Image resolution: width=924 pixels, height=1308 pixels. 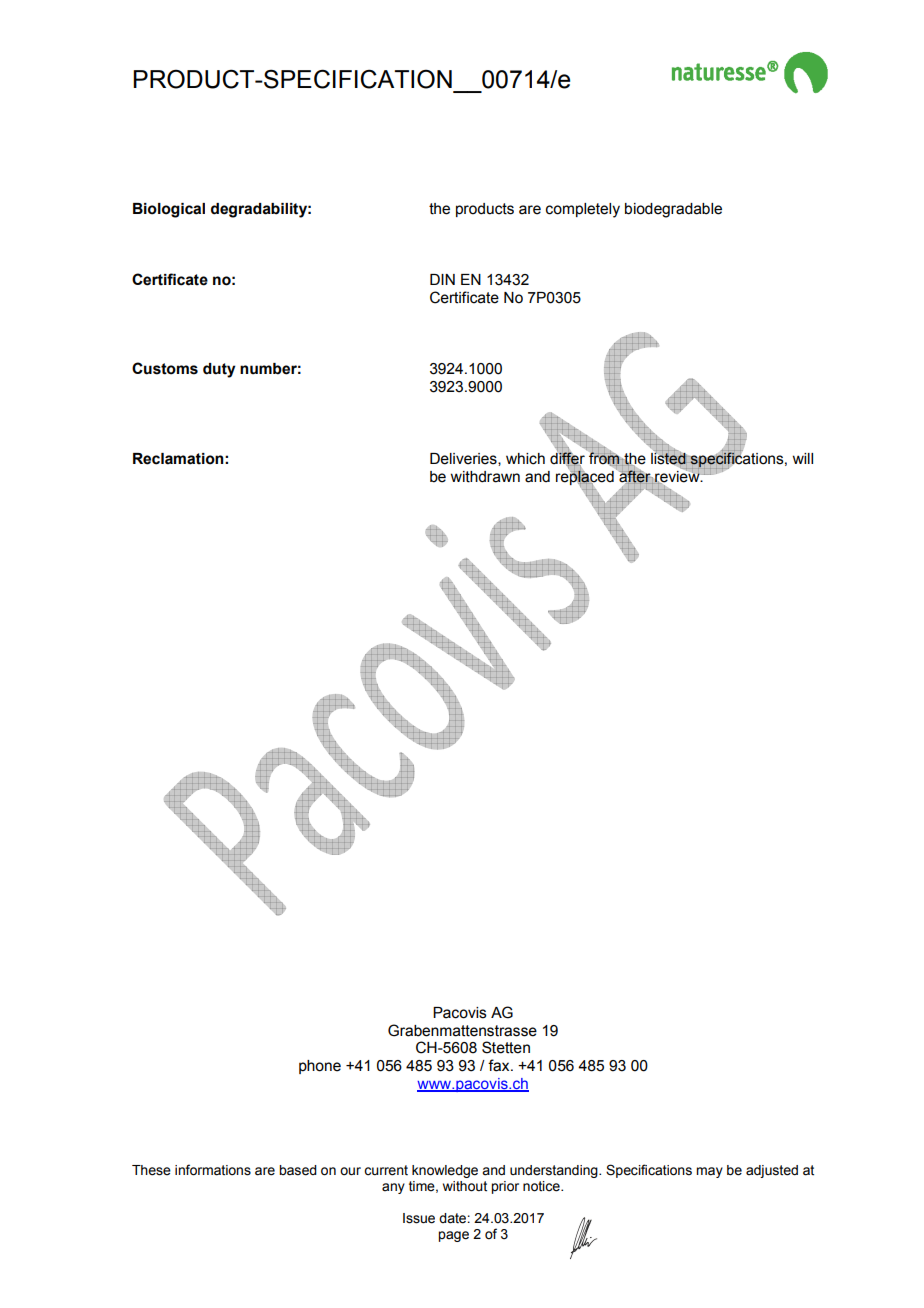 What do you see at coordinates (213, 1170) in the screenshot?
I see `informations` at bounding box center [213, 1170].
